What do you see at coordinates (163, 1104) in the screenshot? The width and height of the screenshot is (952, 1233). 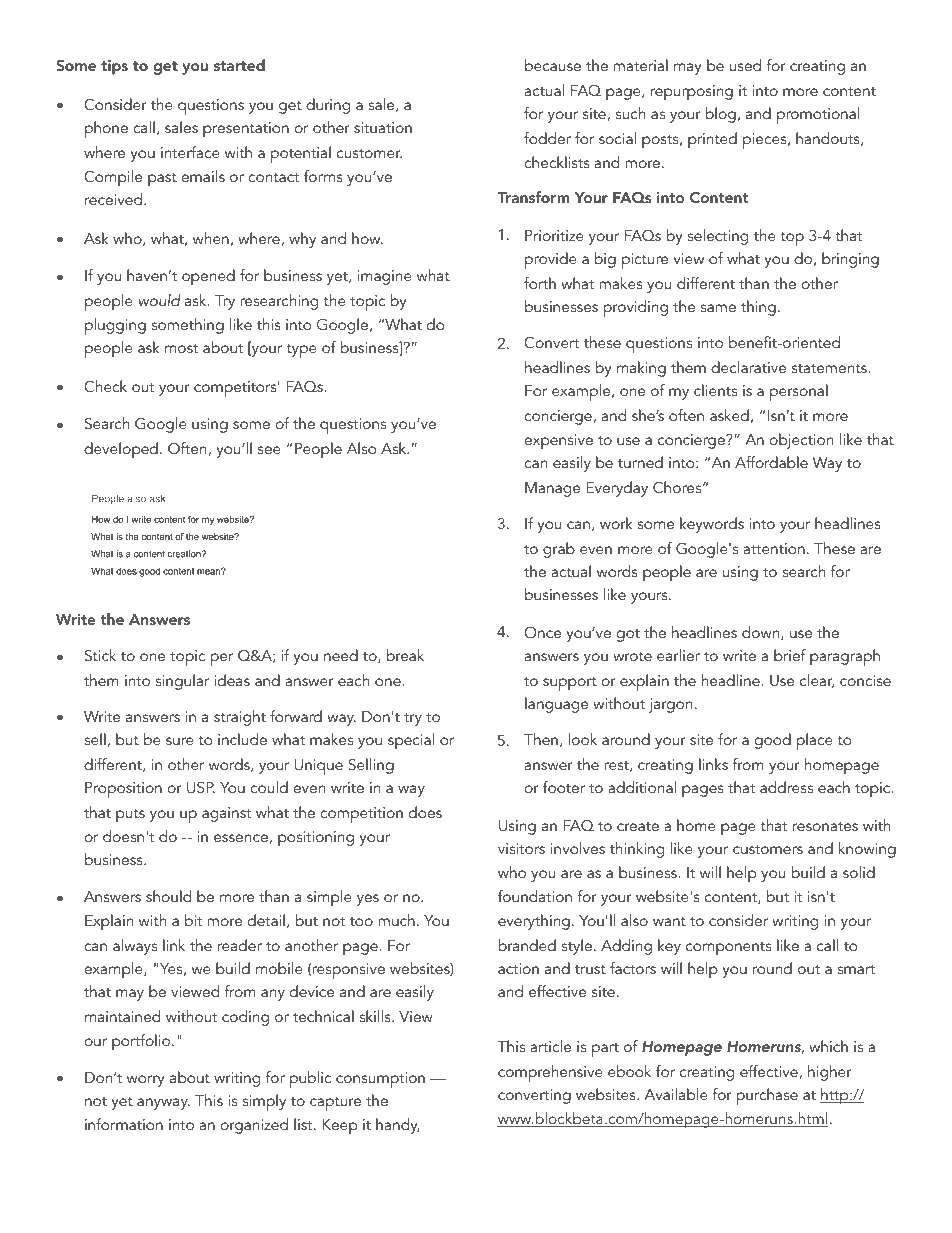 I see `anyway` at bounding box center [163, 1104].
